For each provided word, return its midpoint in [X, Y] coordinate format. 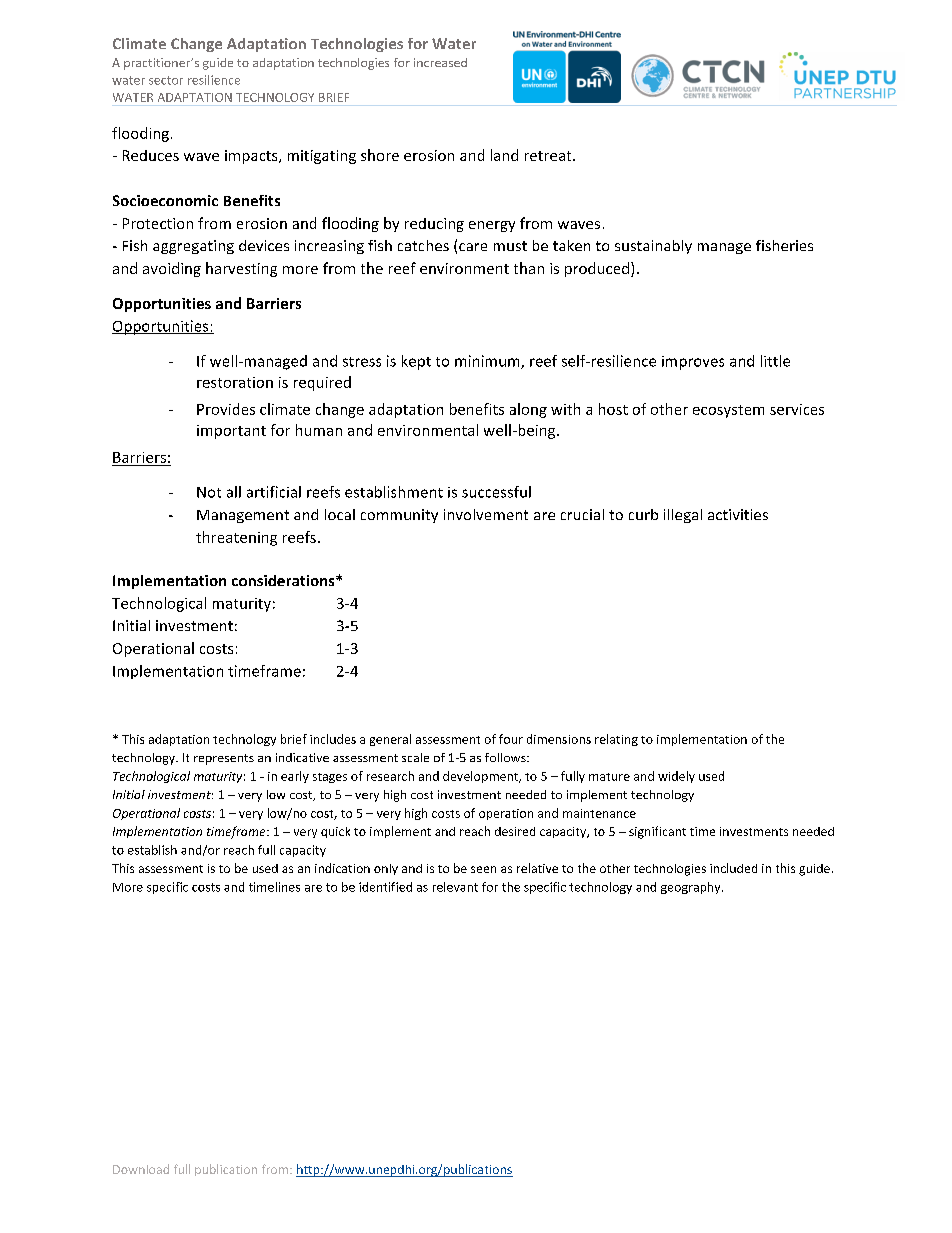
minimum [488, 362]
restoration [235, 382]
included [733, 868]
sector [166, 80]
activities [738, 514]
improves [693, 363]
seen [483, 869]
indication [342, 868]
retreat [549, 156]
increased [440, 62]
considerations [284, 580]
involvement [486, 514]
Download [141, 1169]
